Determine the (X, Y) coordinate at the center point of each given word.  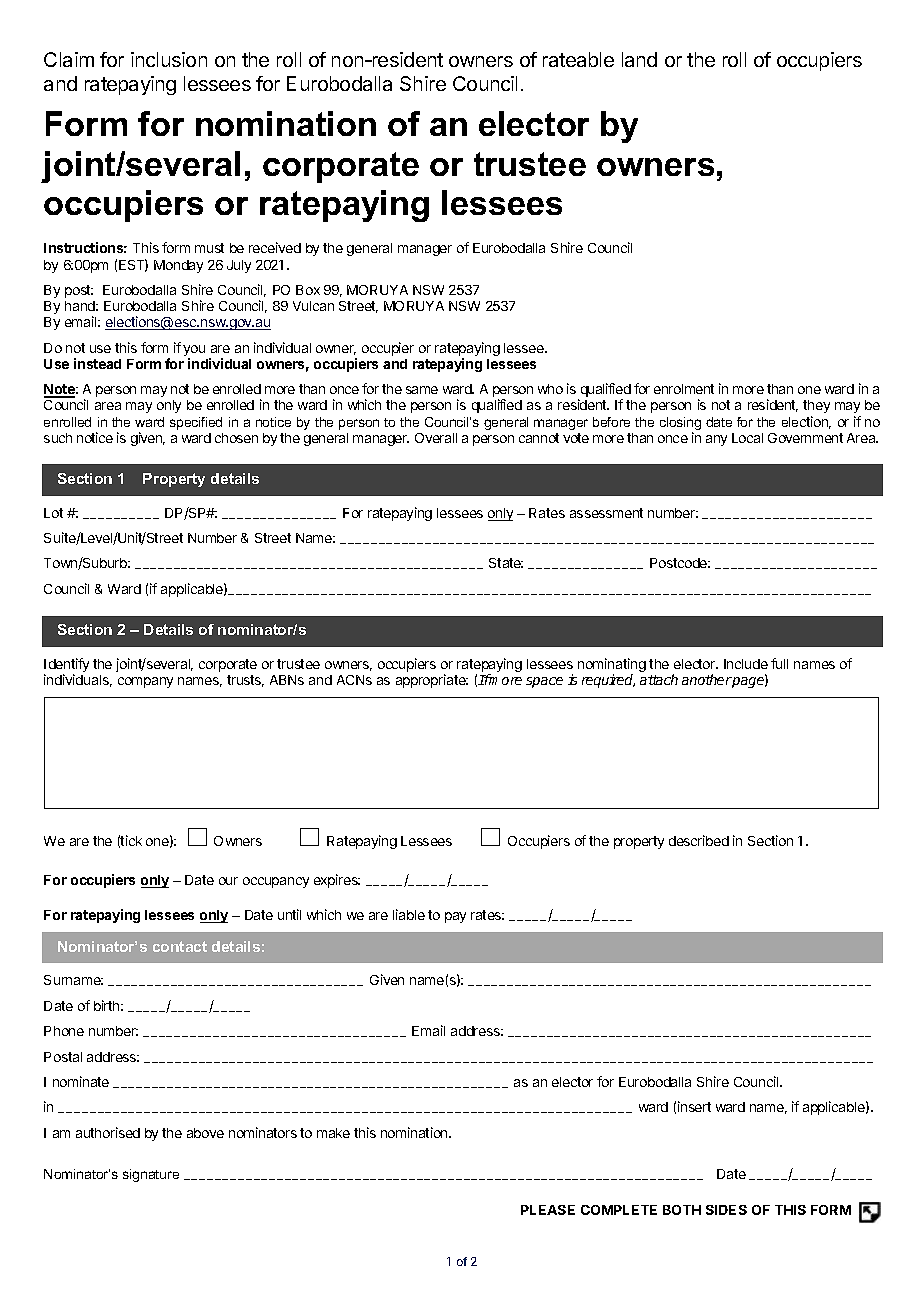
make (333, 1133)
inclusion (169, 59)
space (544, 682)
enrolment (684, 389)
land (639, 59)
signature (151, 1175)
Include (746, 664)
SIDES (726, 1210)
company (145, 682)
